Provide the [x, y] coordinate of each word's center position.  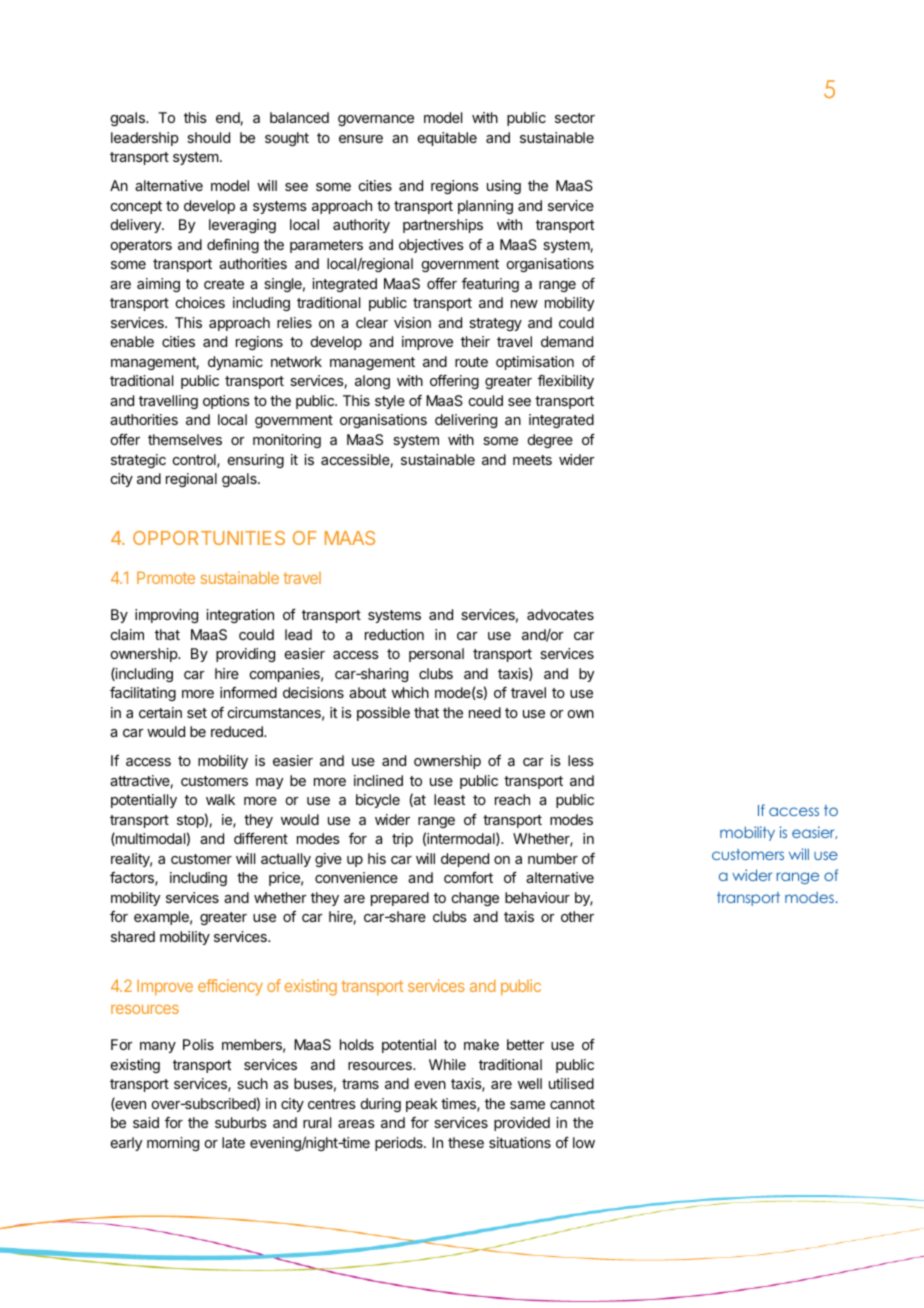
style [390, 402]
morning [173, 1144]
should [208, 137]
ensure [361, 139]
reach [512, 799]
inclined [378, 780]
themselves [185, 439]
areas [356, 1124]
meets [532, 460]
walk [220, 799]
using [504, 187]
